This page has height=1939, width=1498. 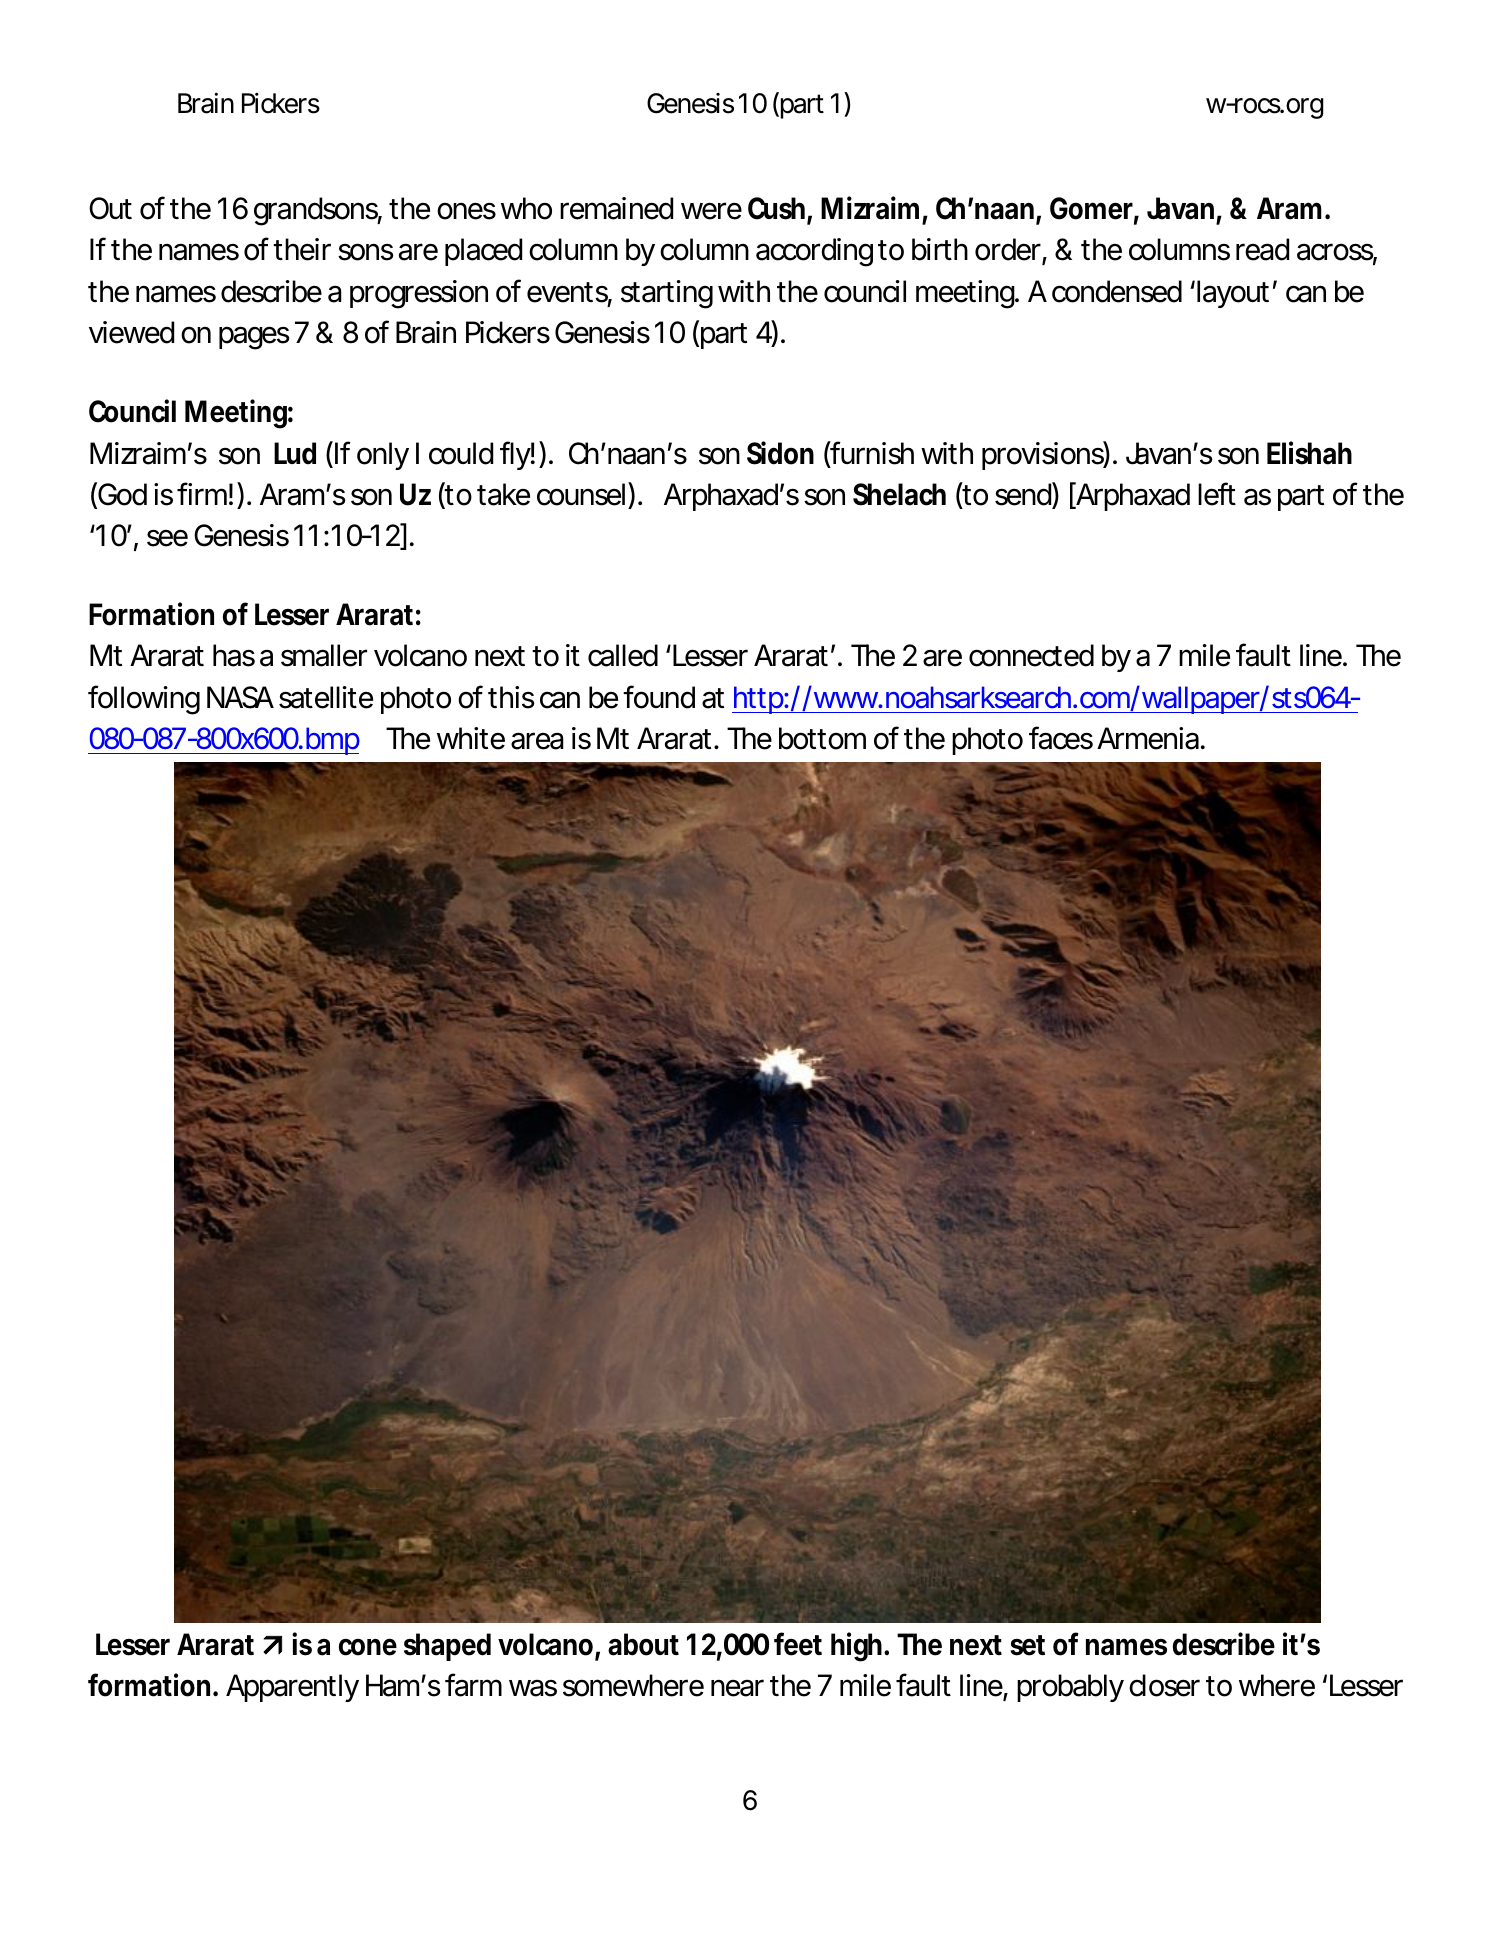 I want to click on near, so click(x=737, y=1688).
